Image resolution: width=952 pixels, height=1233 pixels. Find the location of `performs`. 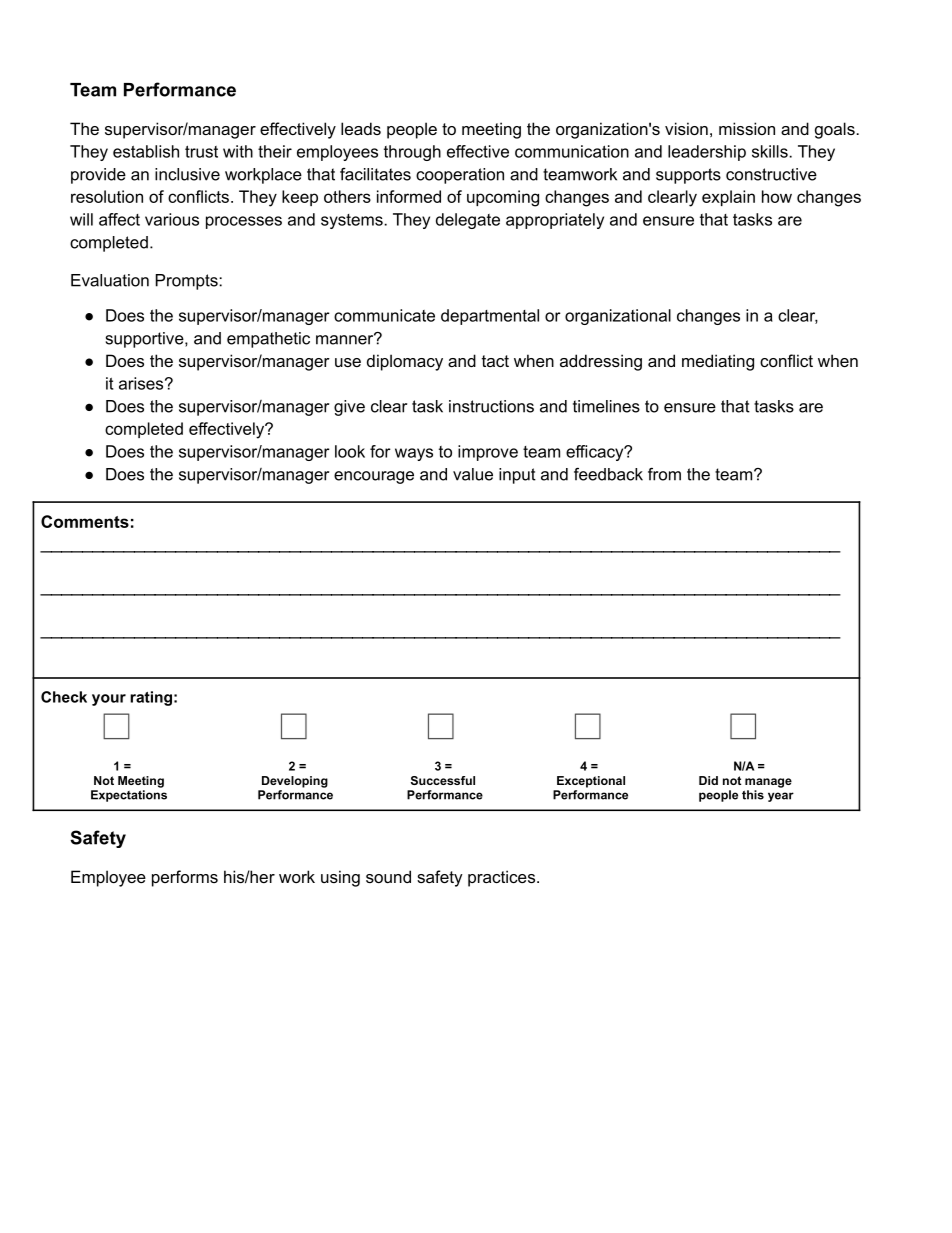

performs is located at coordinates (185, 878).
